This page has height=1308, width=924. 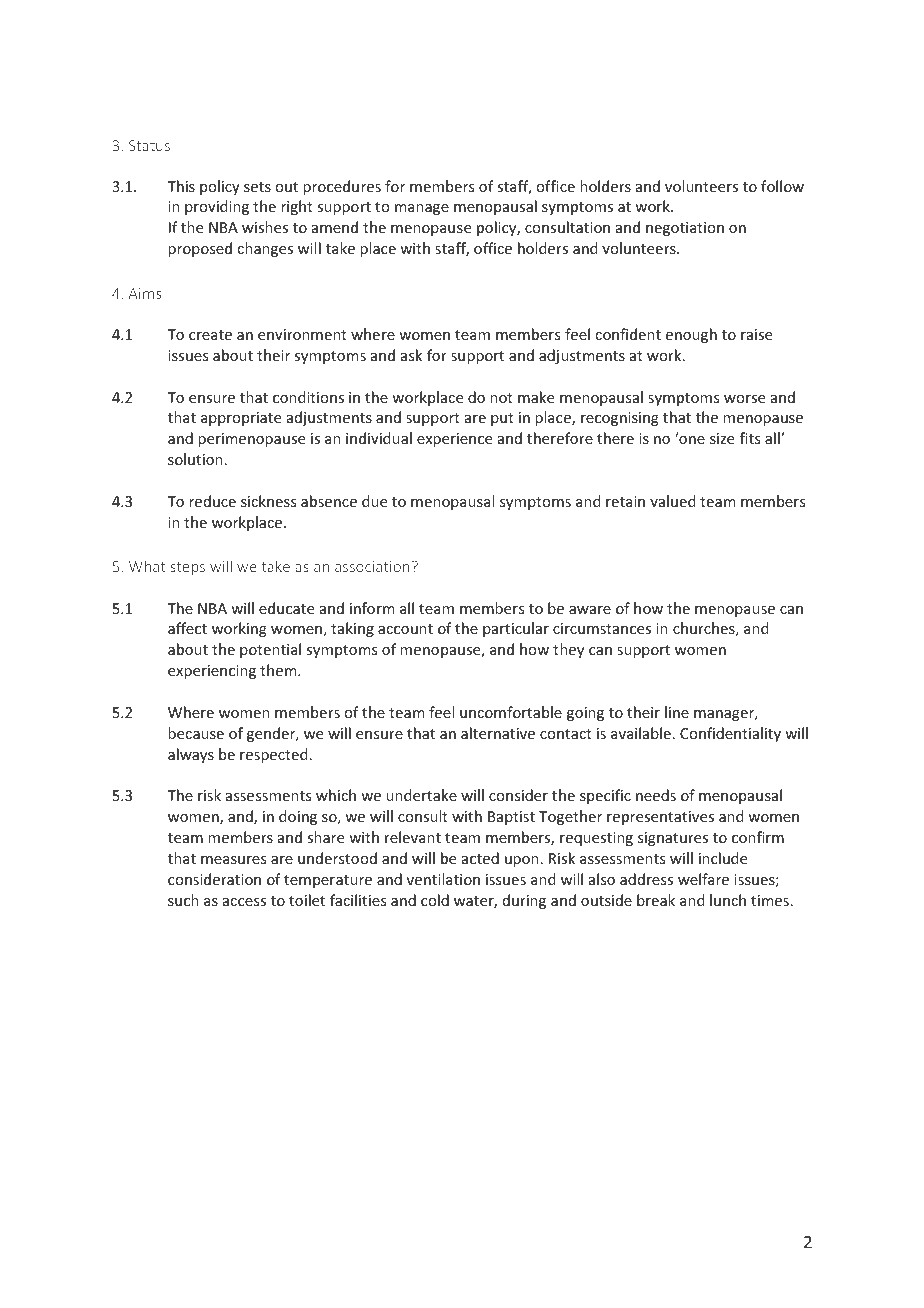 What do you see at coordinates (744, 399) in the page?
I see `worse` at bounding box center [744, 399].
